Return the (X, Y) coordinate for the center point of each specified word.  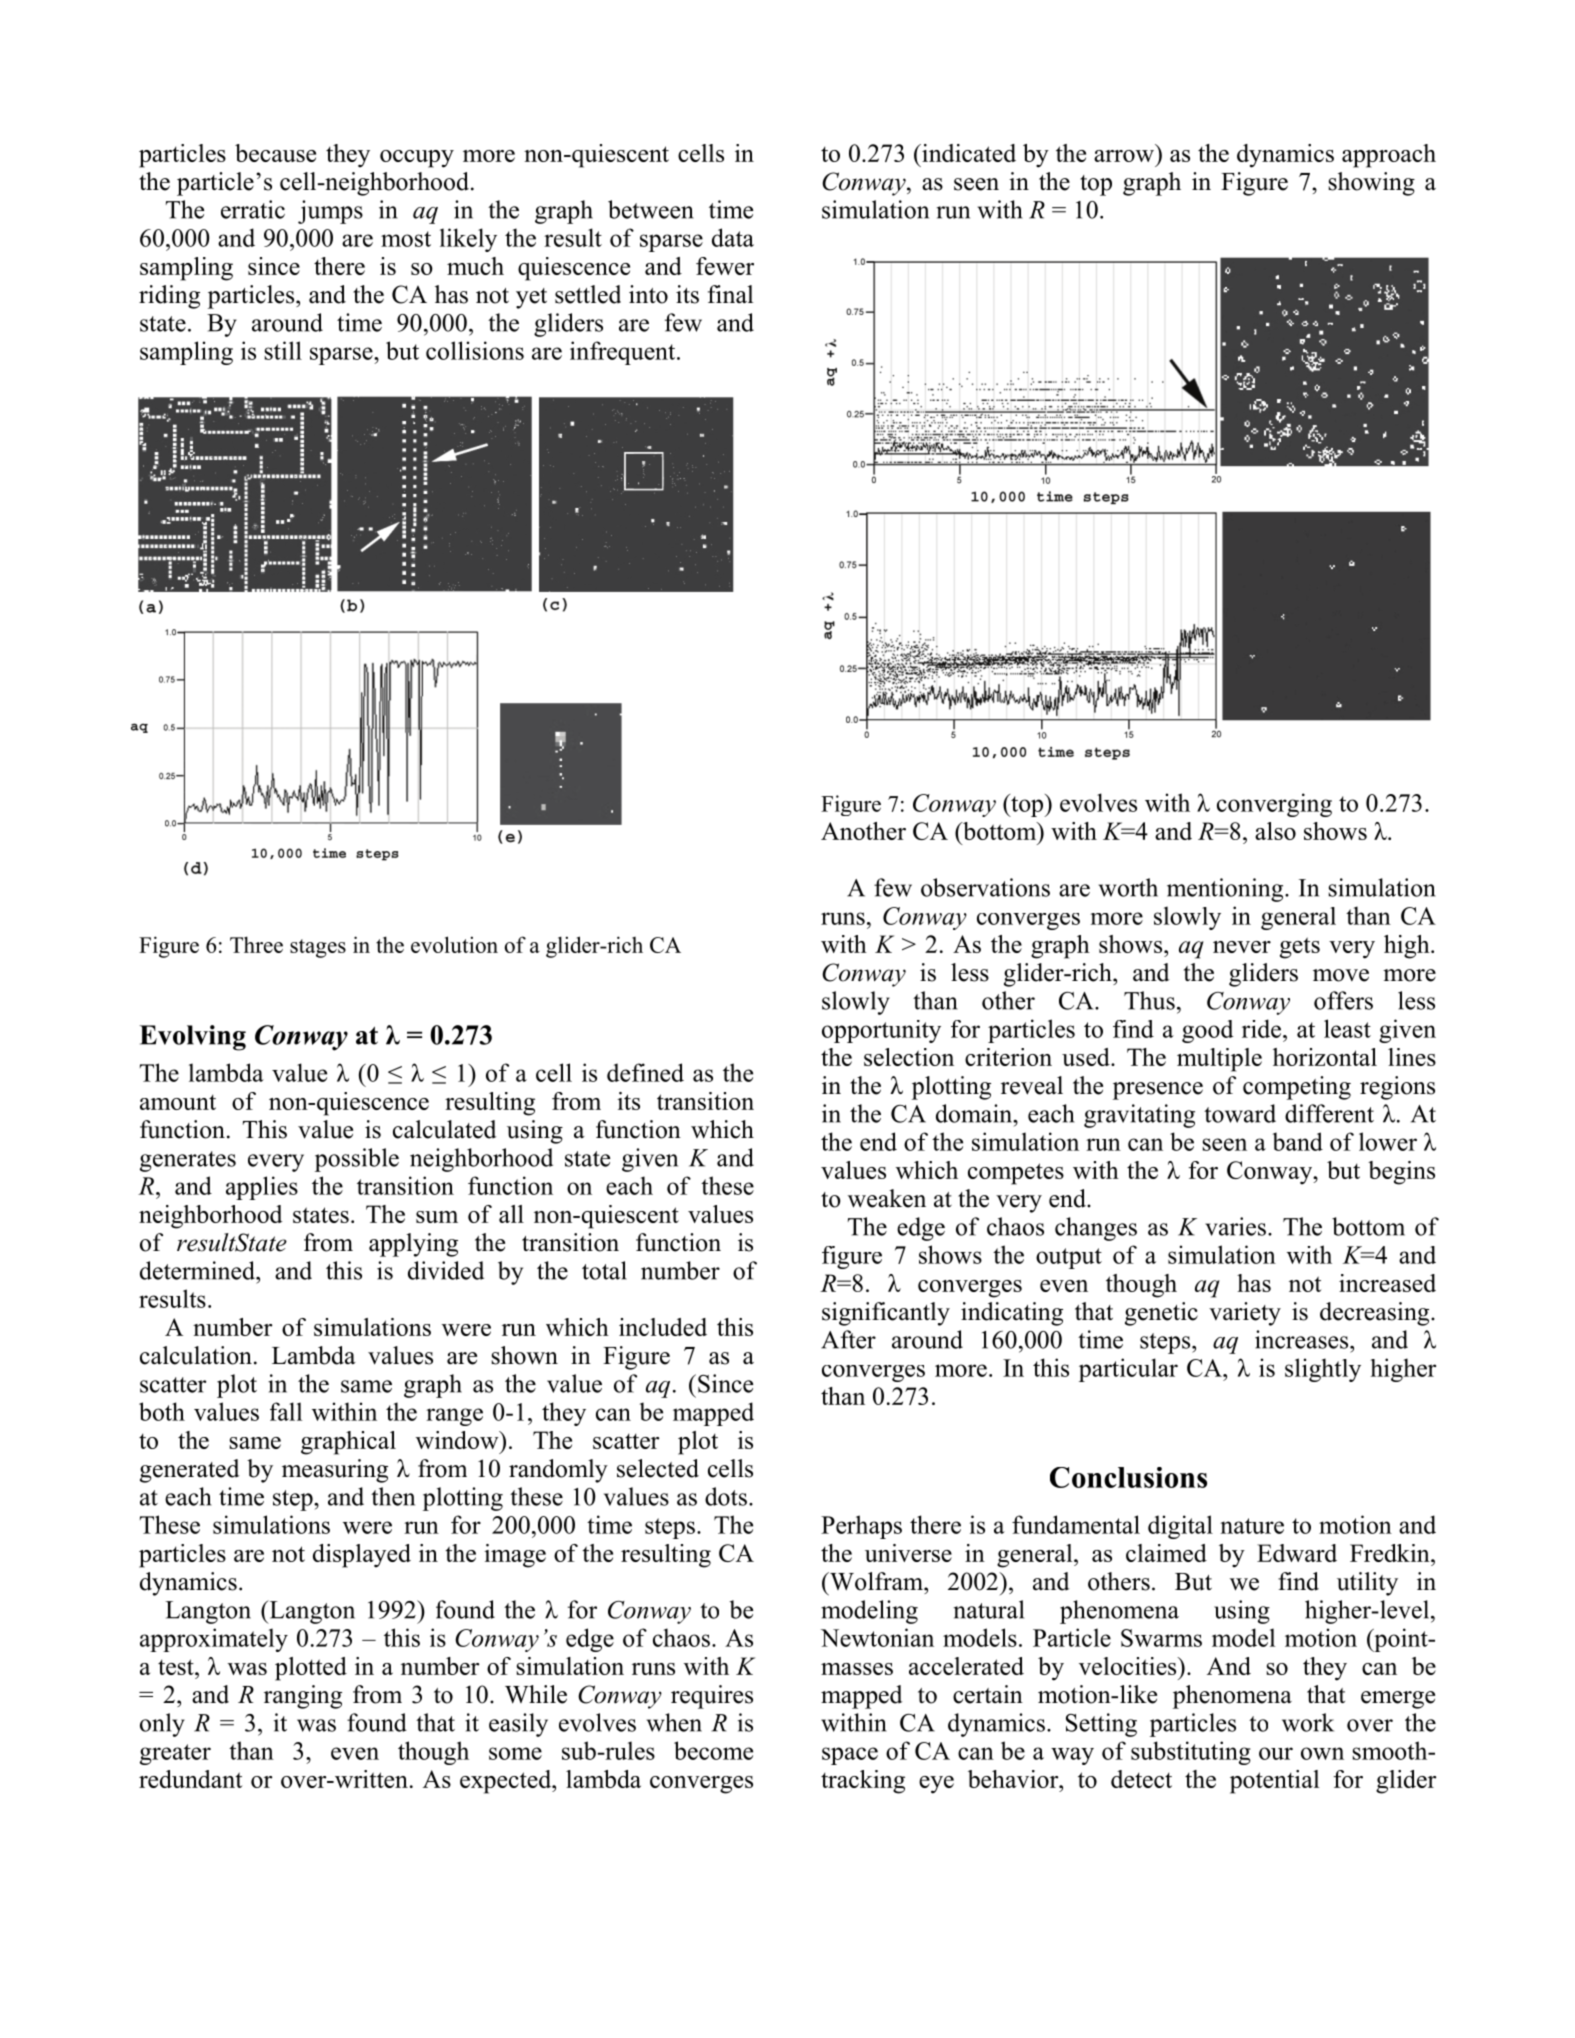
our (1276, 1753)
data (733, 237)
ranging (303, 1697)
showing (1371, 184)
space (850, 1756)
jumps (330, 212)
